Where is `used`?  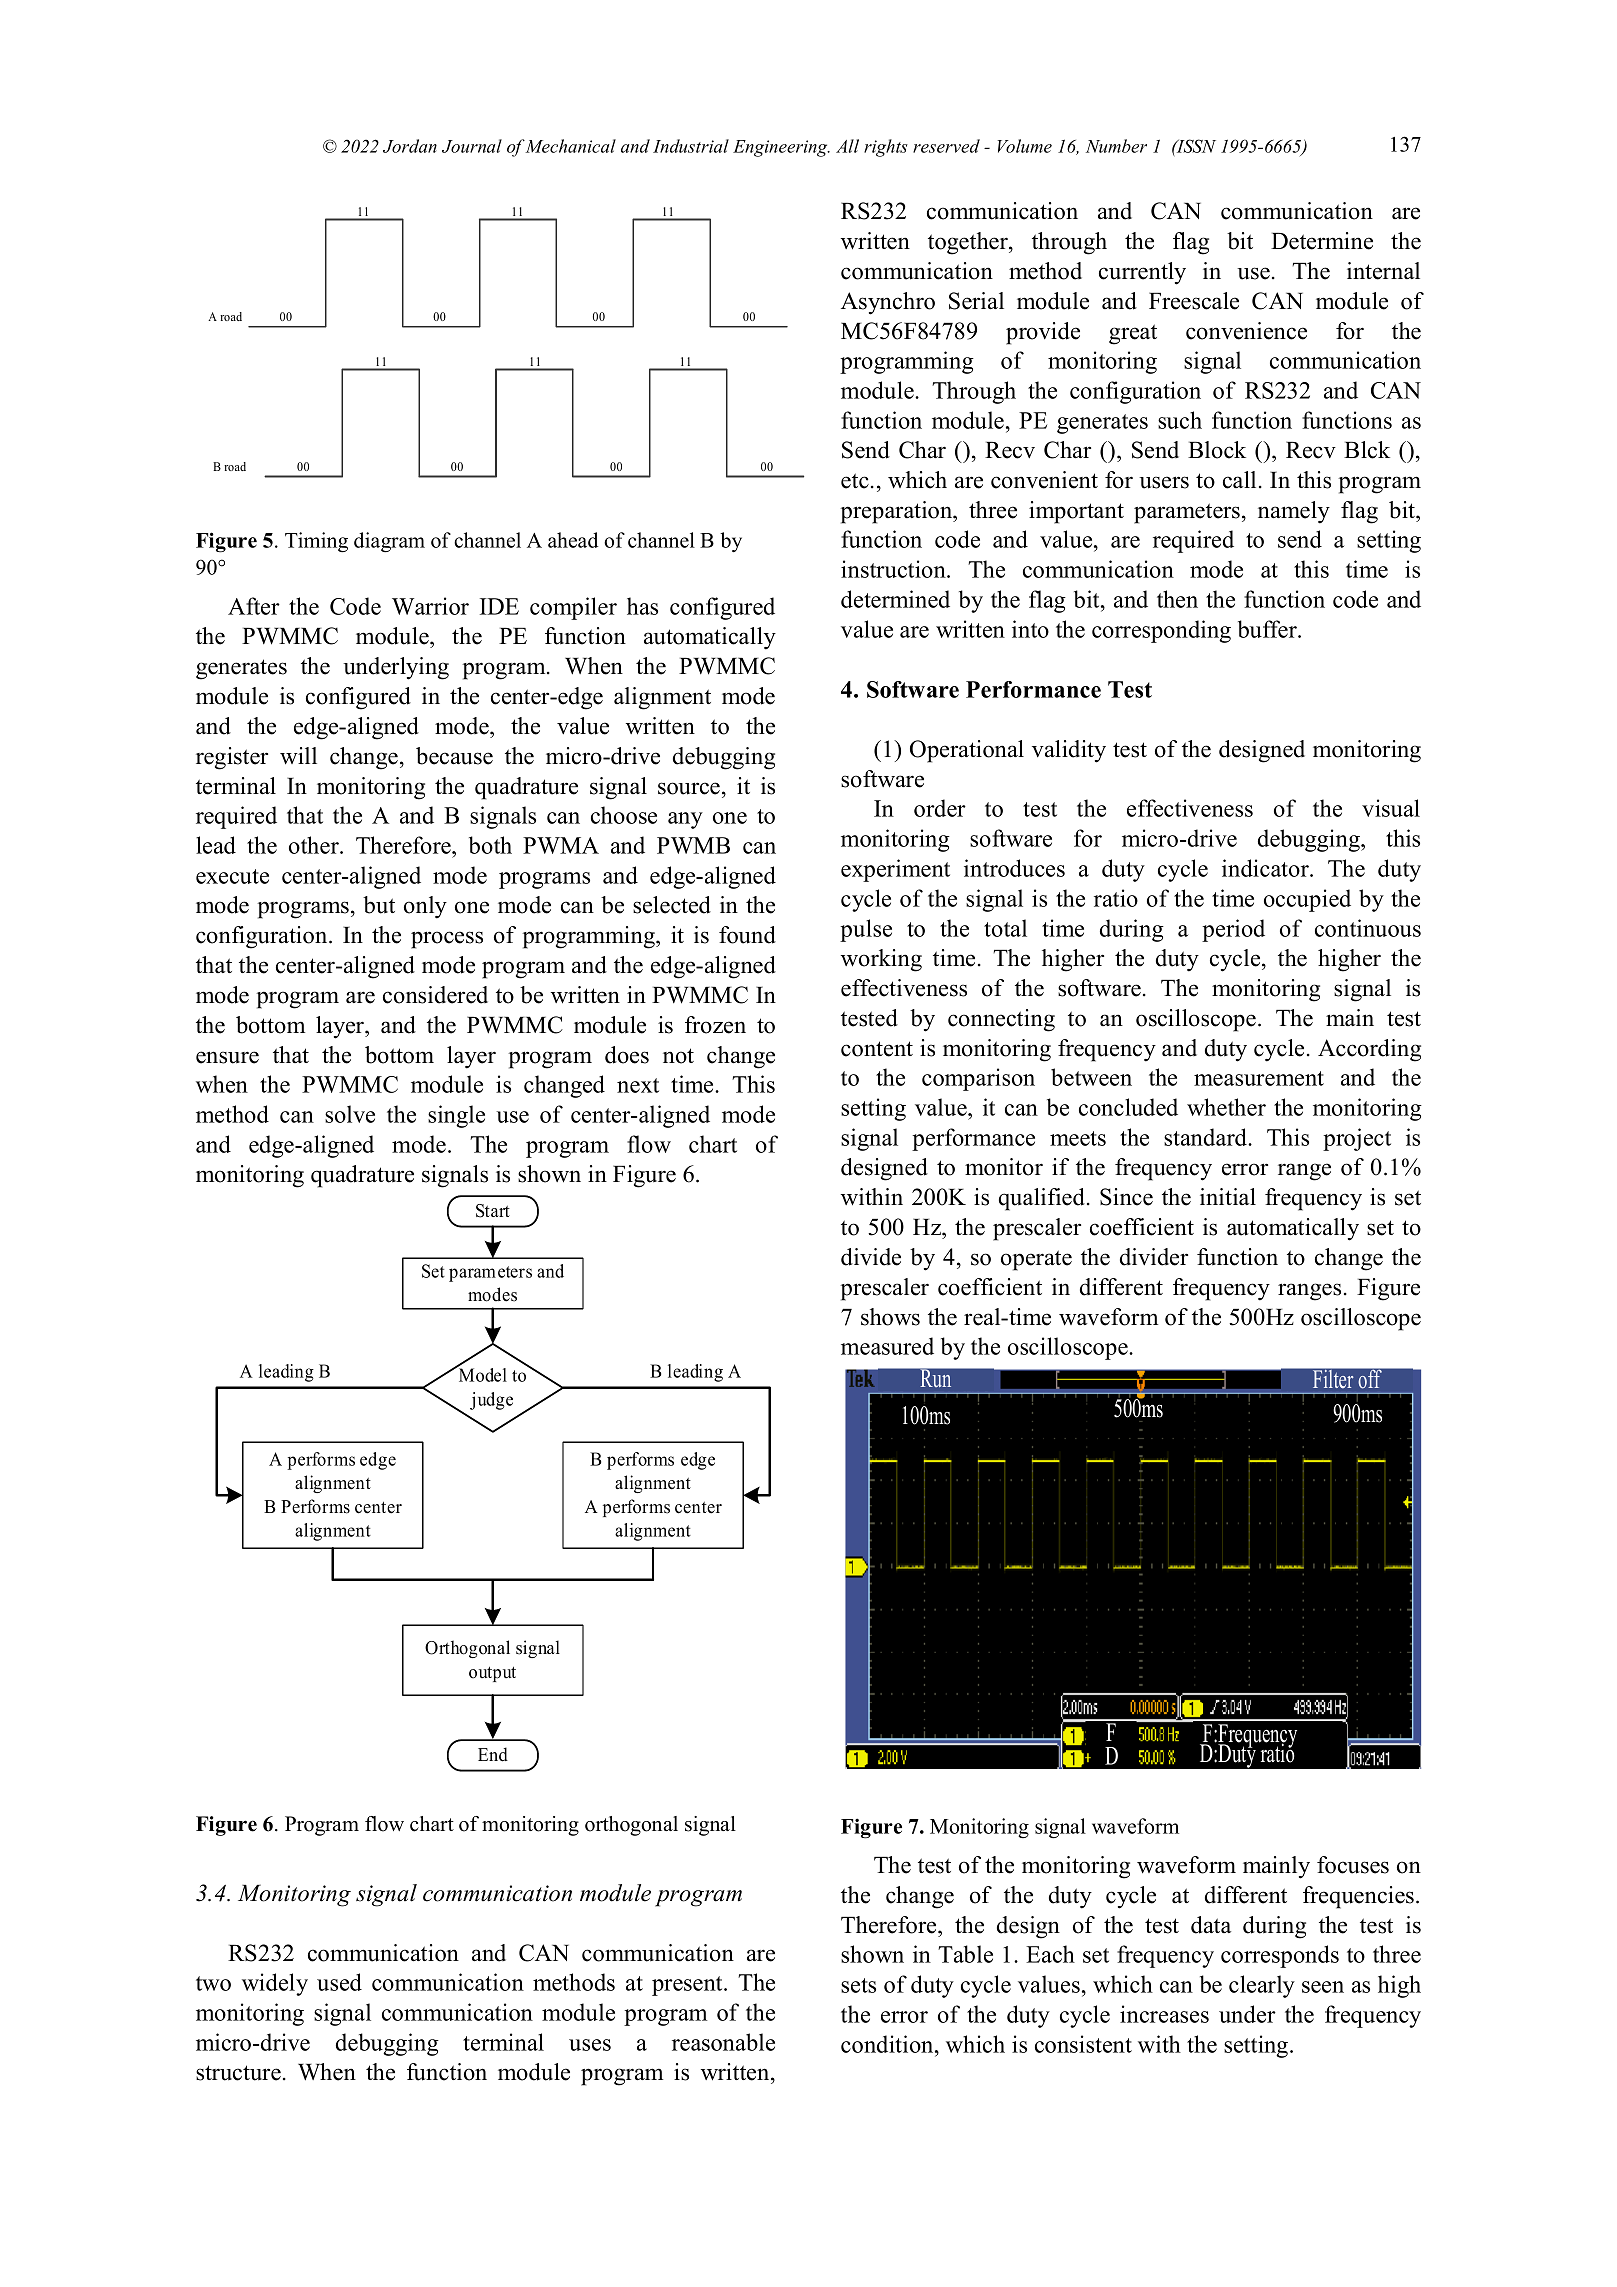 used is located at coordinates (339, 1982).
